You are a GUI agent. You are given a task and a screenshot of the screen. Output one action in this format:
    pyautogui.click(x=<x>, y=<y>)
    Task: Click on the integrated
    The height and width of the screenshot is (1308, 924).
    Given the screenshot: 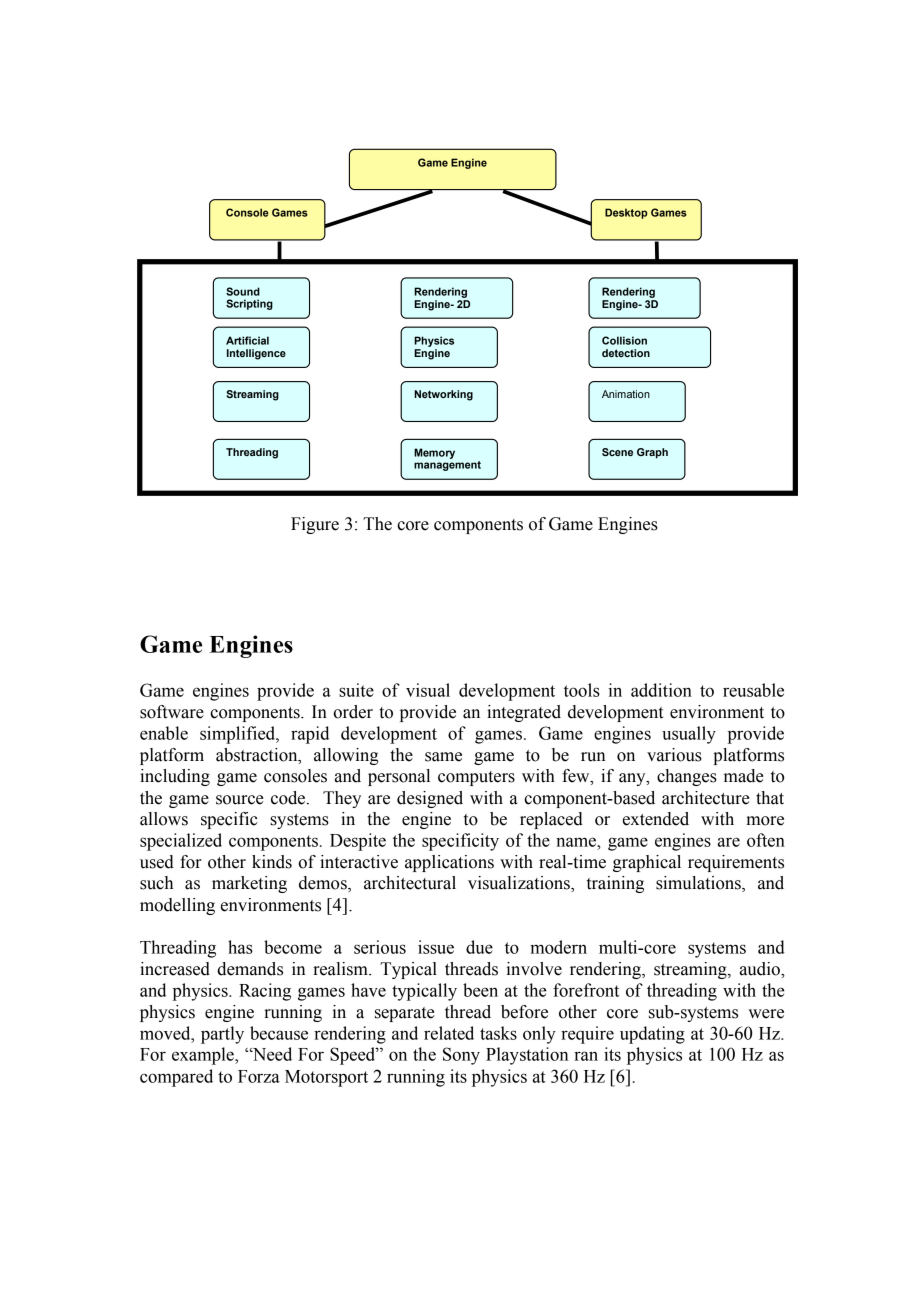 What is the action you would take?
    pyautogui.click(x=524, y=713)
